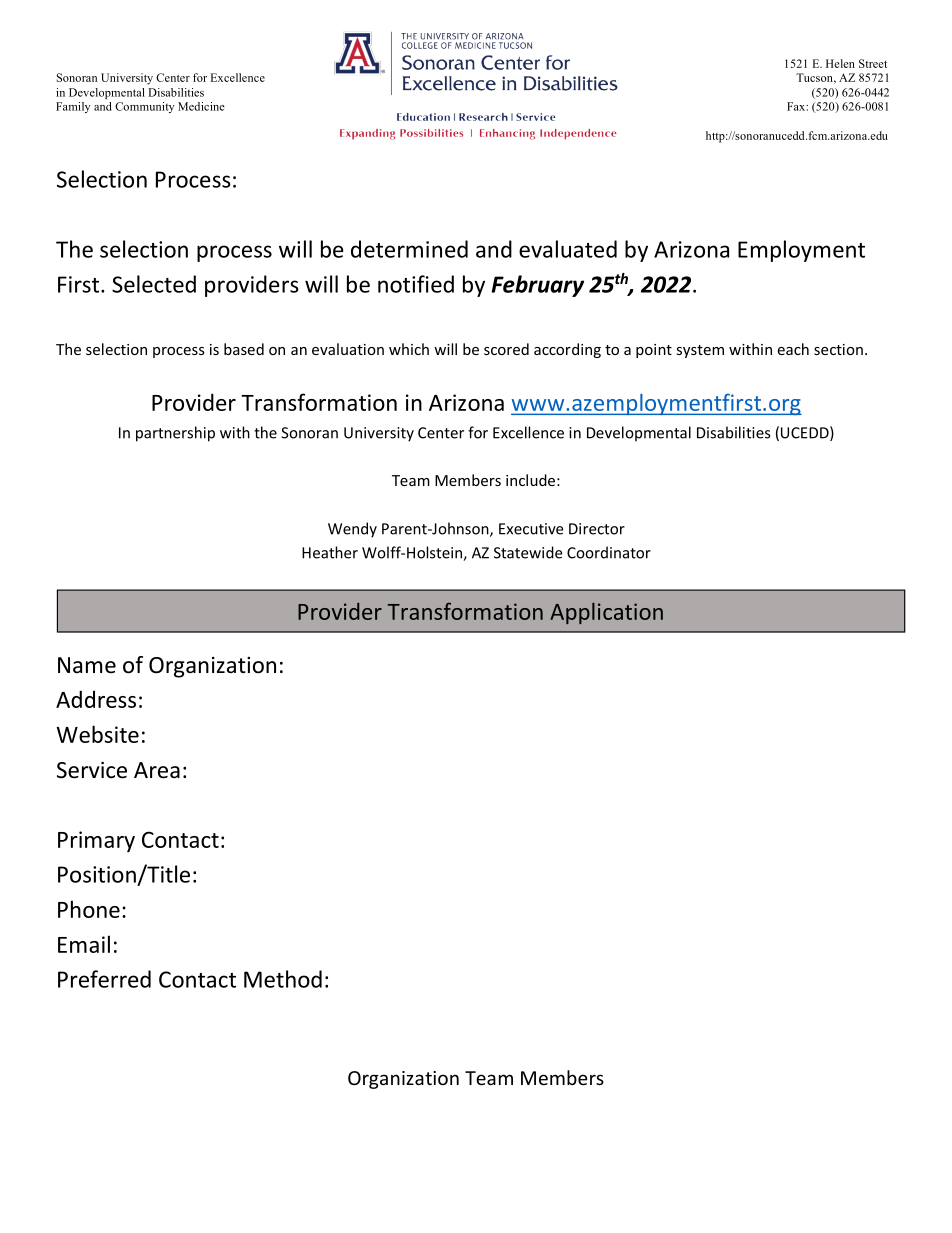 This screenshot has height=1233, width=952. What do you see at coordinates (793, 349) in the screenshot?
I see `each` at bounding box center [793, 349].
